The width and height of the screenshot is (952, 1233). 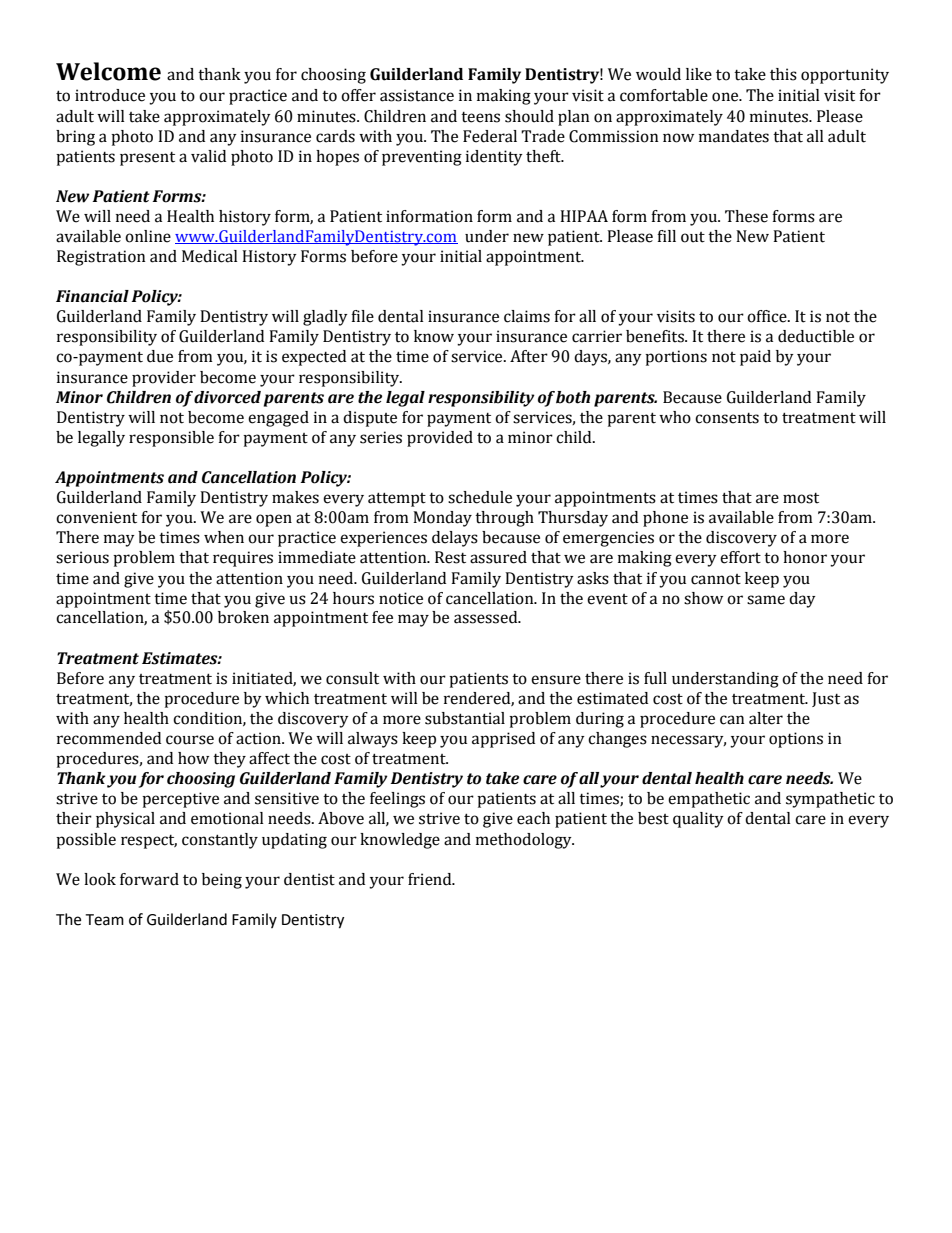 What do you see at coordinates (755, 358) in the screenshot?
I see `paid` at bounding box center [755, 358].
